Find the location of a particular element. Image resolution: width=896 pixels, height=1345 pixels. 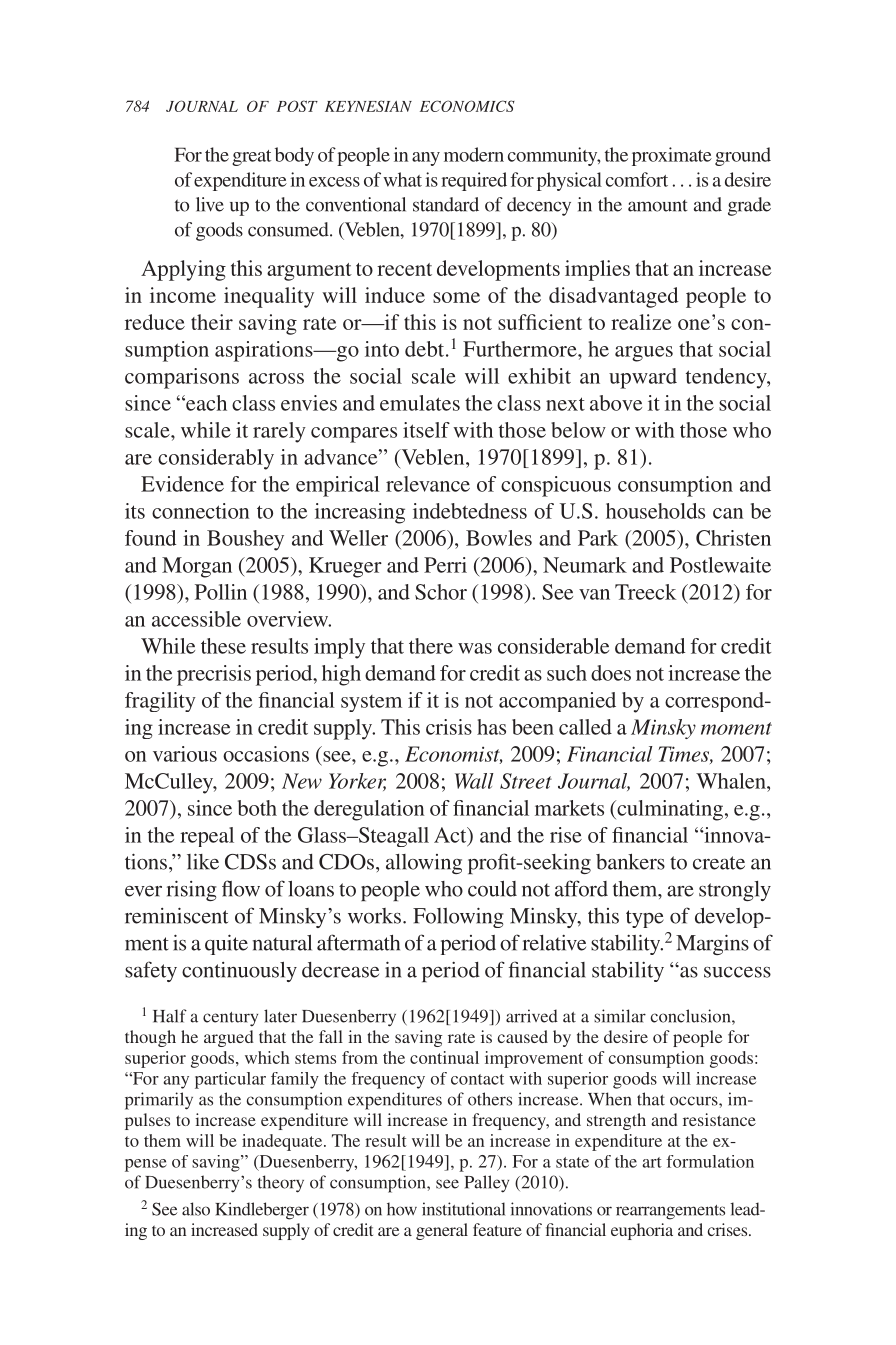

proximate is located at coordinates (672, 156).
